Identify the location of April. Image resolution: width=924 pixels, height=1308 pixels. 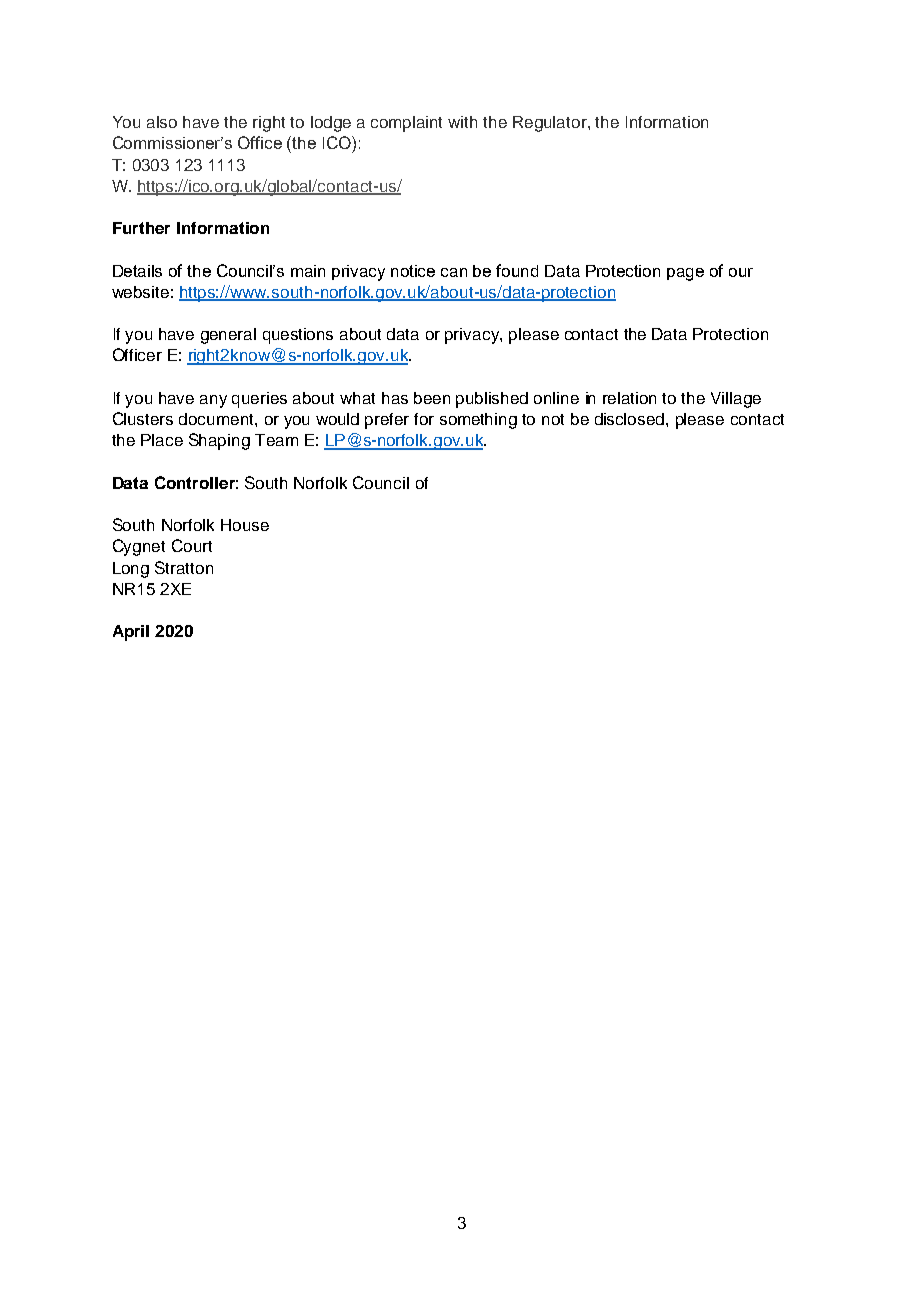
(131, 633).
